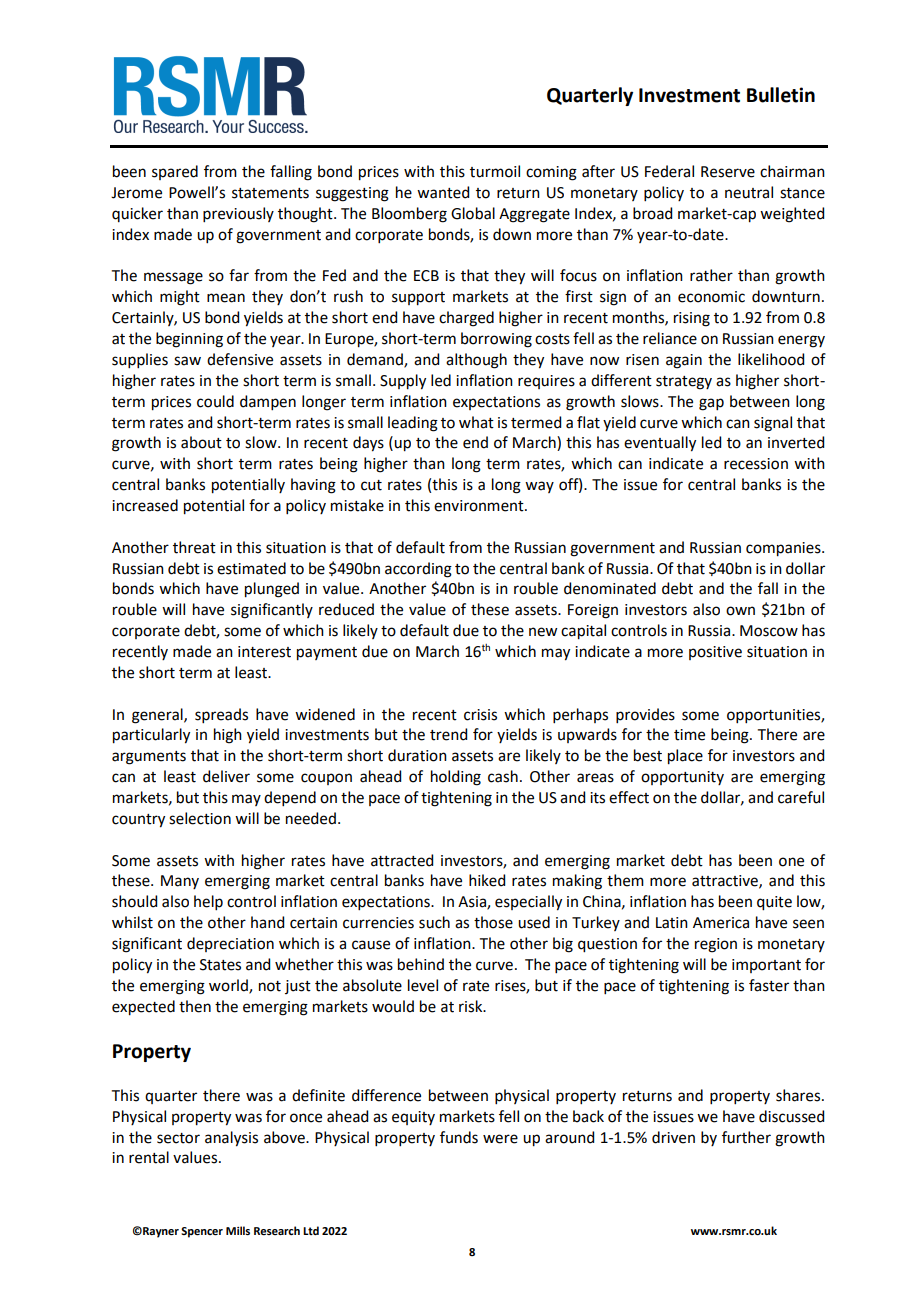  Describe the element at coordinates (715, 653) in the screenshot. I see `positive` at that location.
